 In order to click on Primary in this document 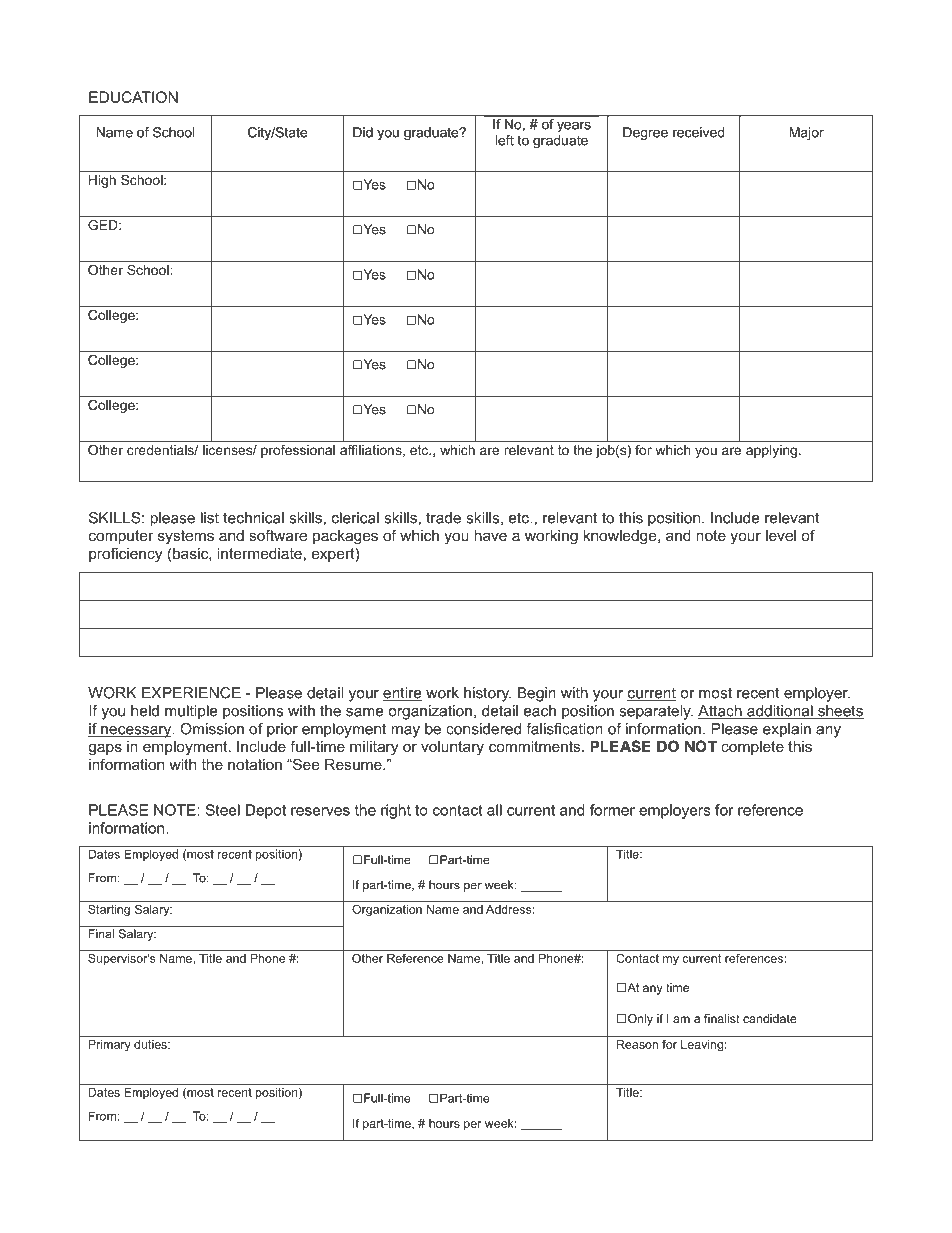, I will do `click(109, 1044)`.
